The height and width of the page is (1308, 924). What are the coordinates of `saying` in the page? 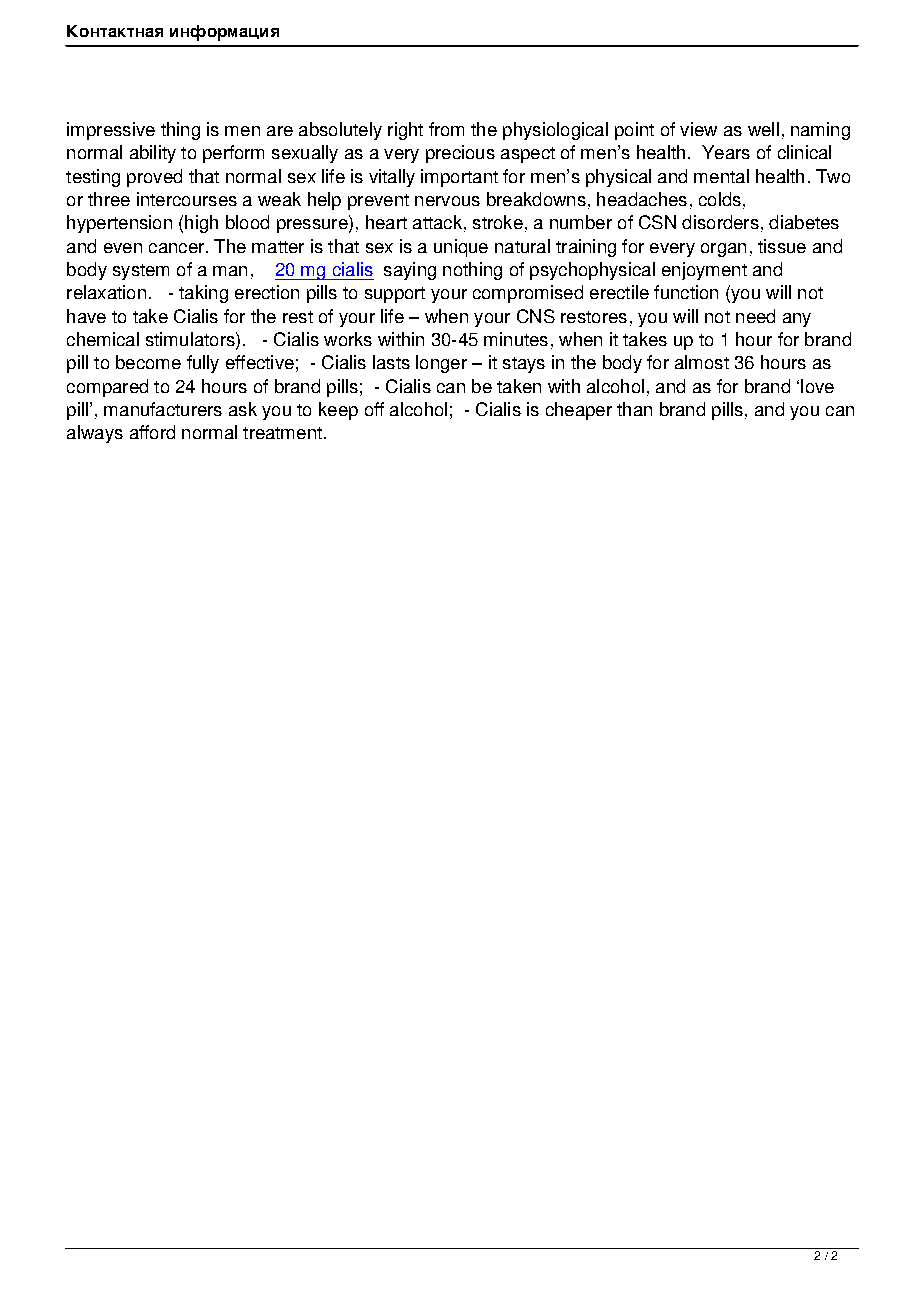 It's located at (410, 271).
